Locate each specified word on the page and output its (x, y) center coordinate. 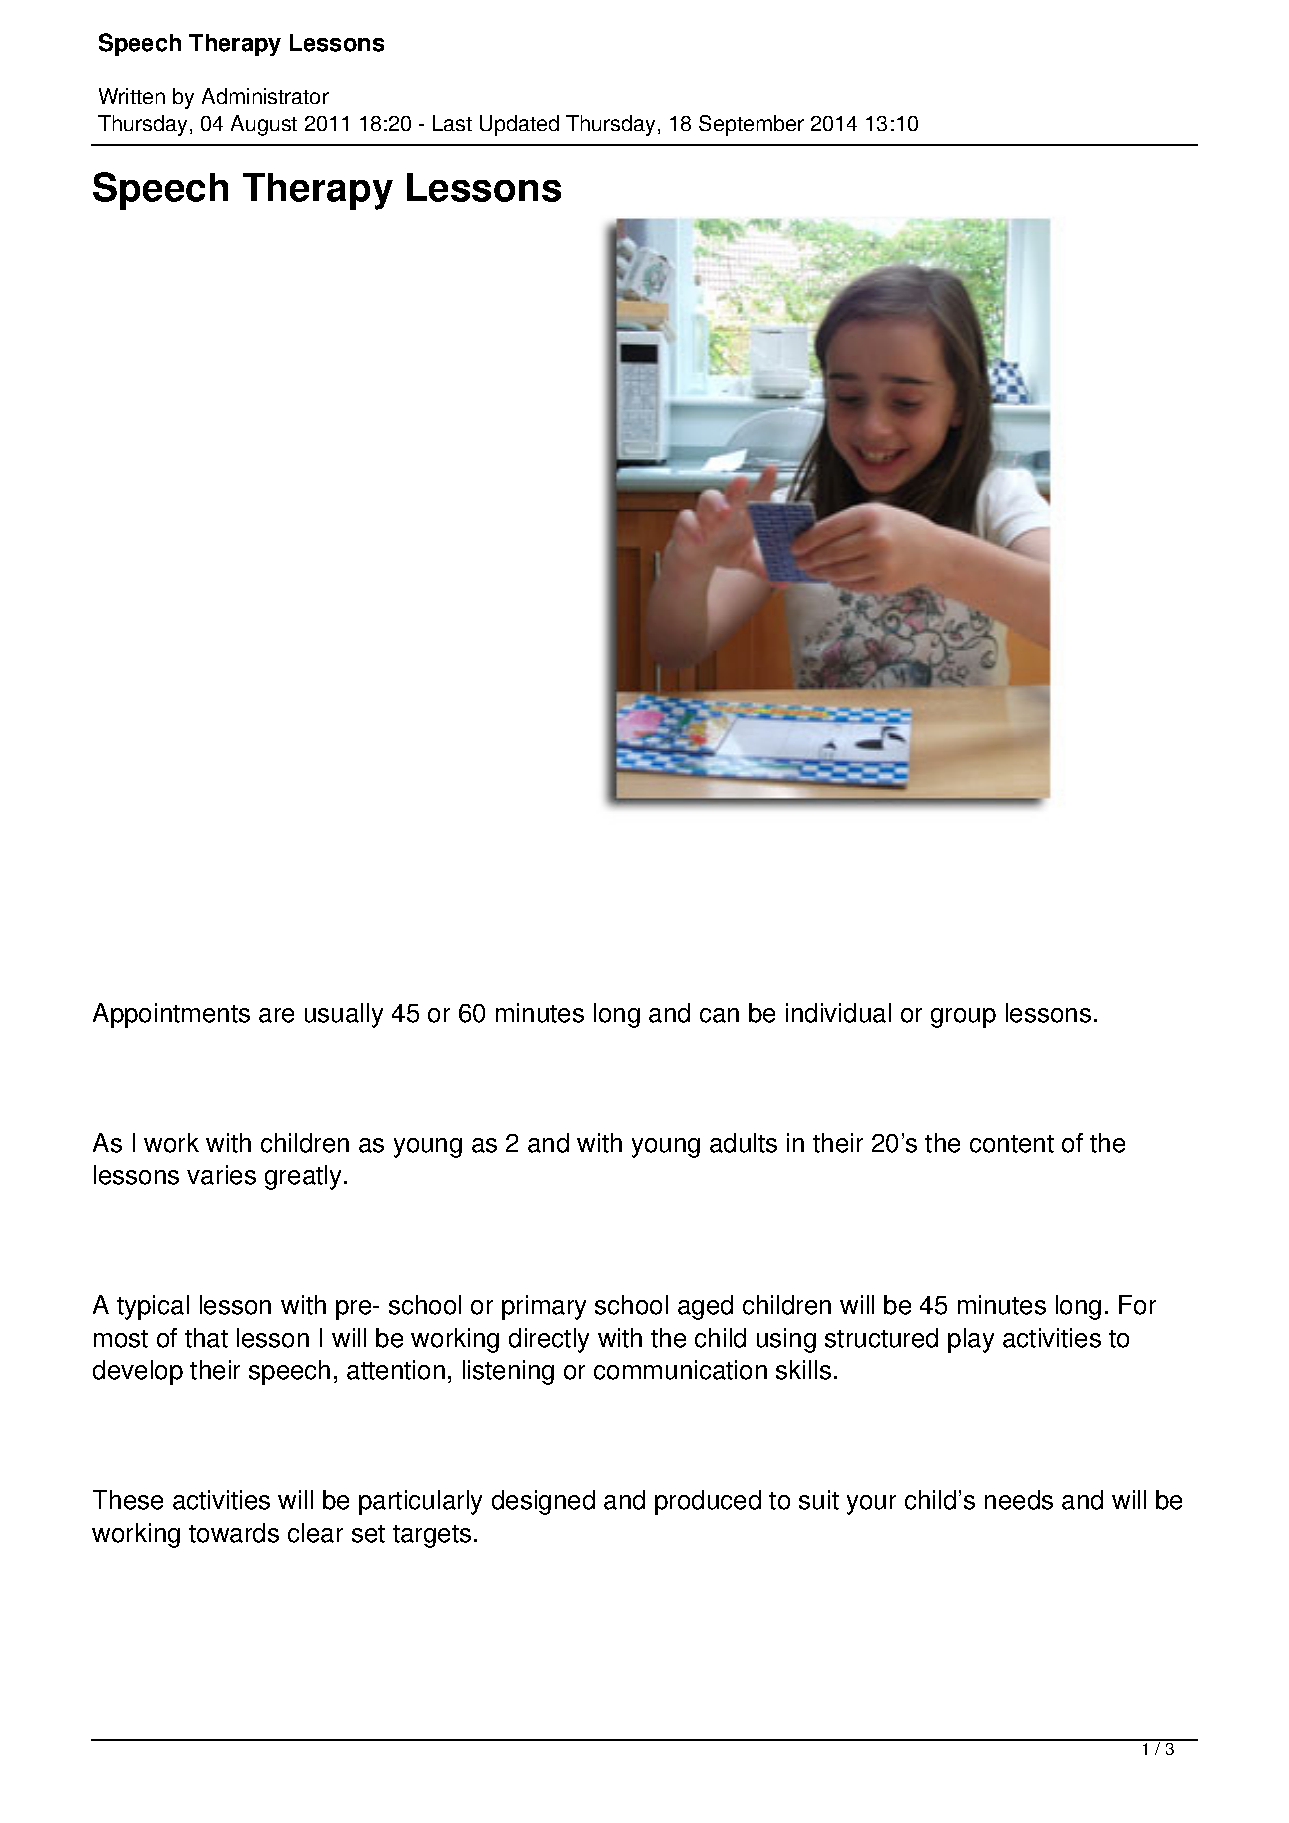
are (276, 1015)
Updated (519, 125)
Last (452, 123)
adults (743, 1143)
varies (221, 1175)
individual (838, 1013)
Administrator (265, 96)
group (963, 1018)
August (264, 125)
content (1012, 1144)
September (751, 125)
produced (708, 1502)
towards (234, 1533)
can (719, 1015)
